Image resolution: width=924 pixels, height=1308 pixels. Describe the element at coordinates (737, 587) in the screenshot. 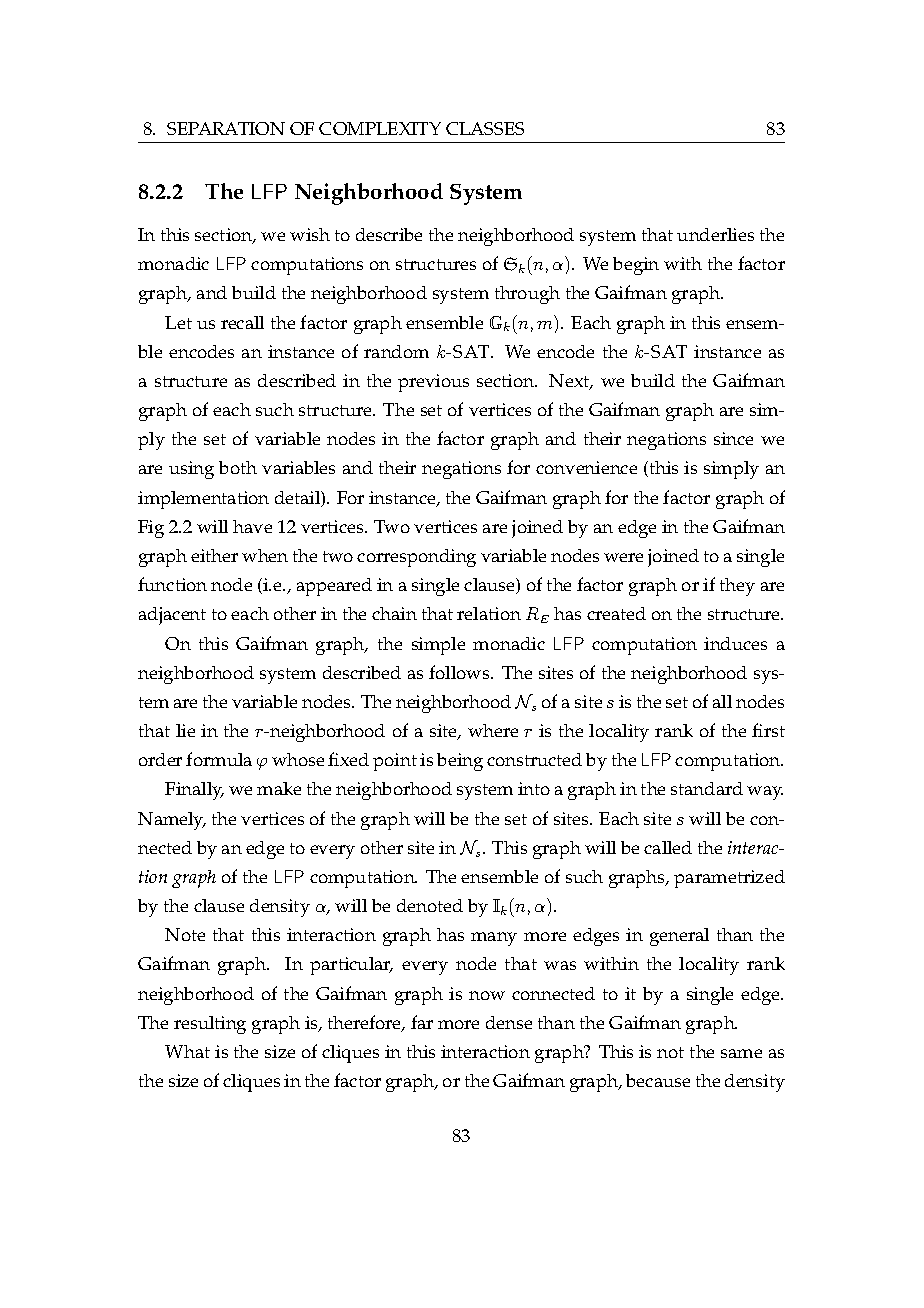

I see `they` at that location.
